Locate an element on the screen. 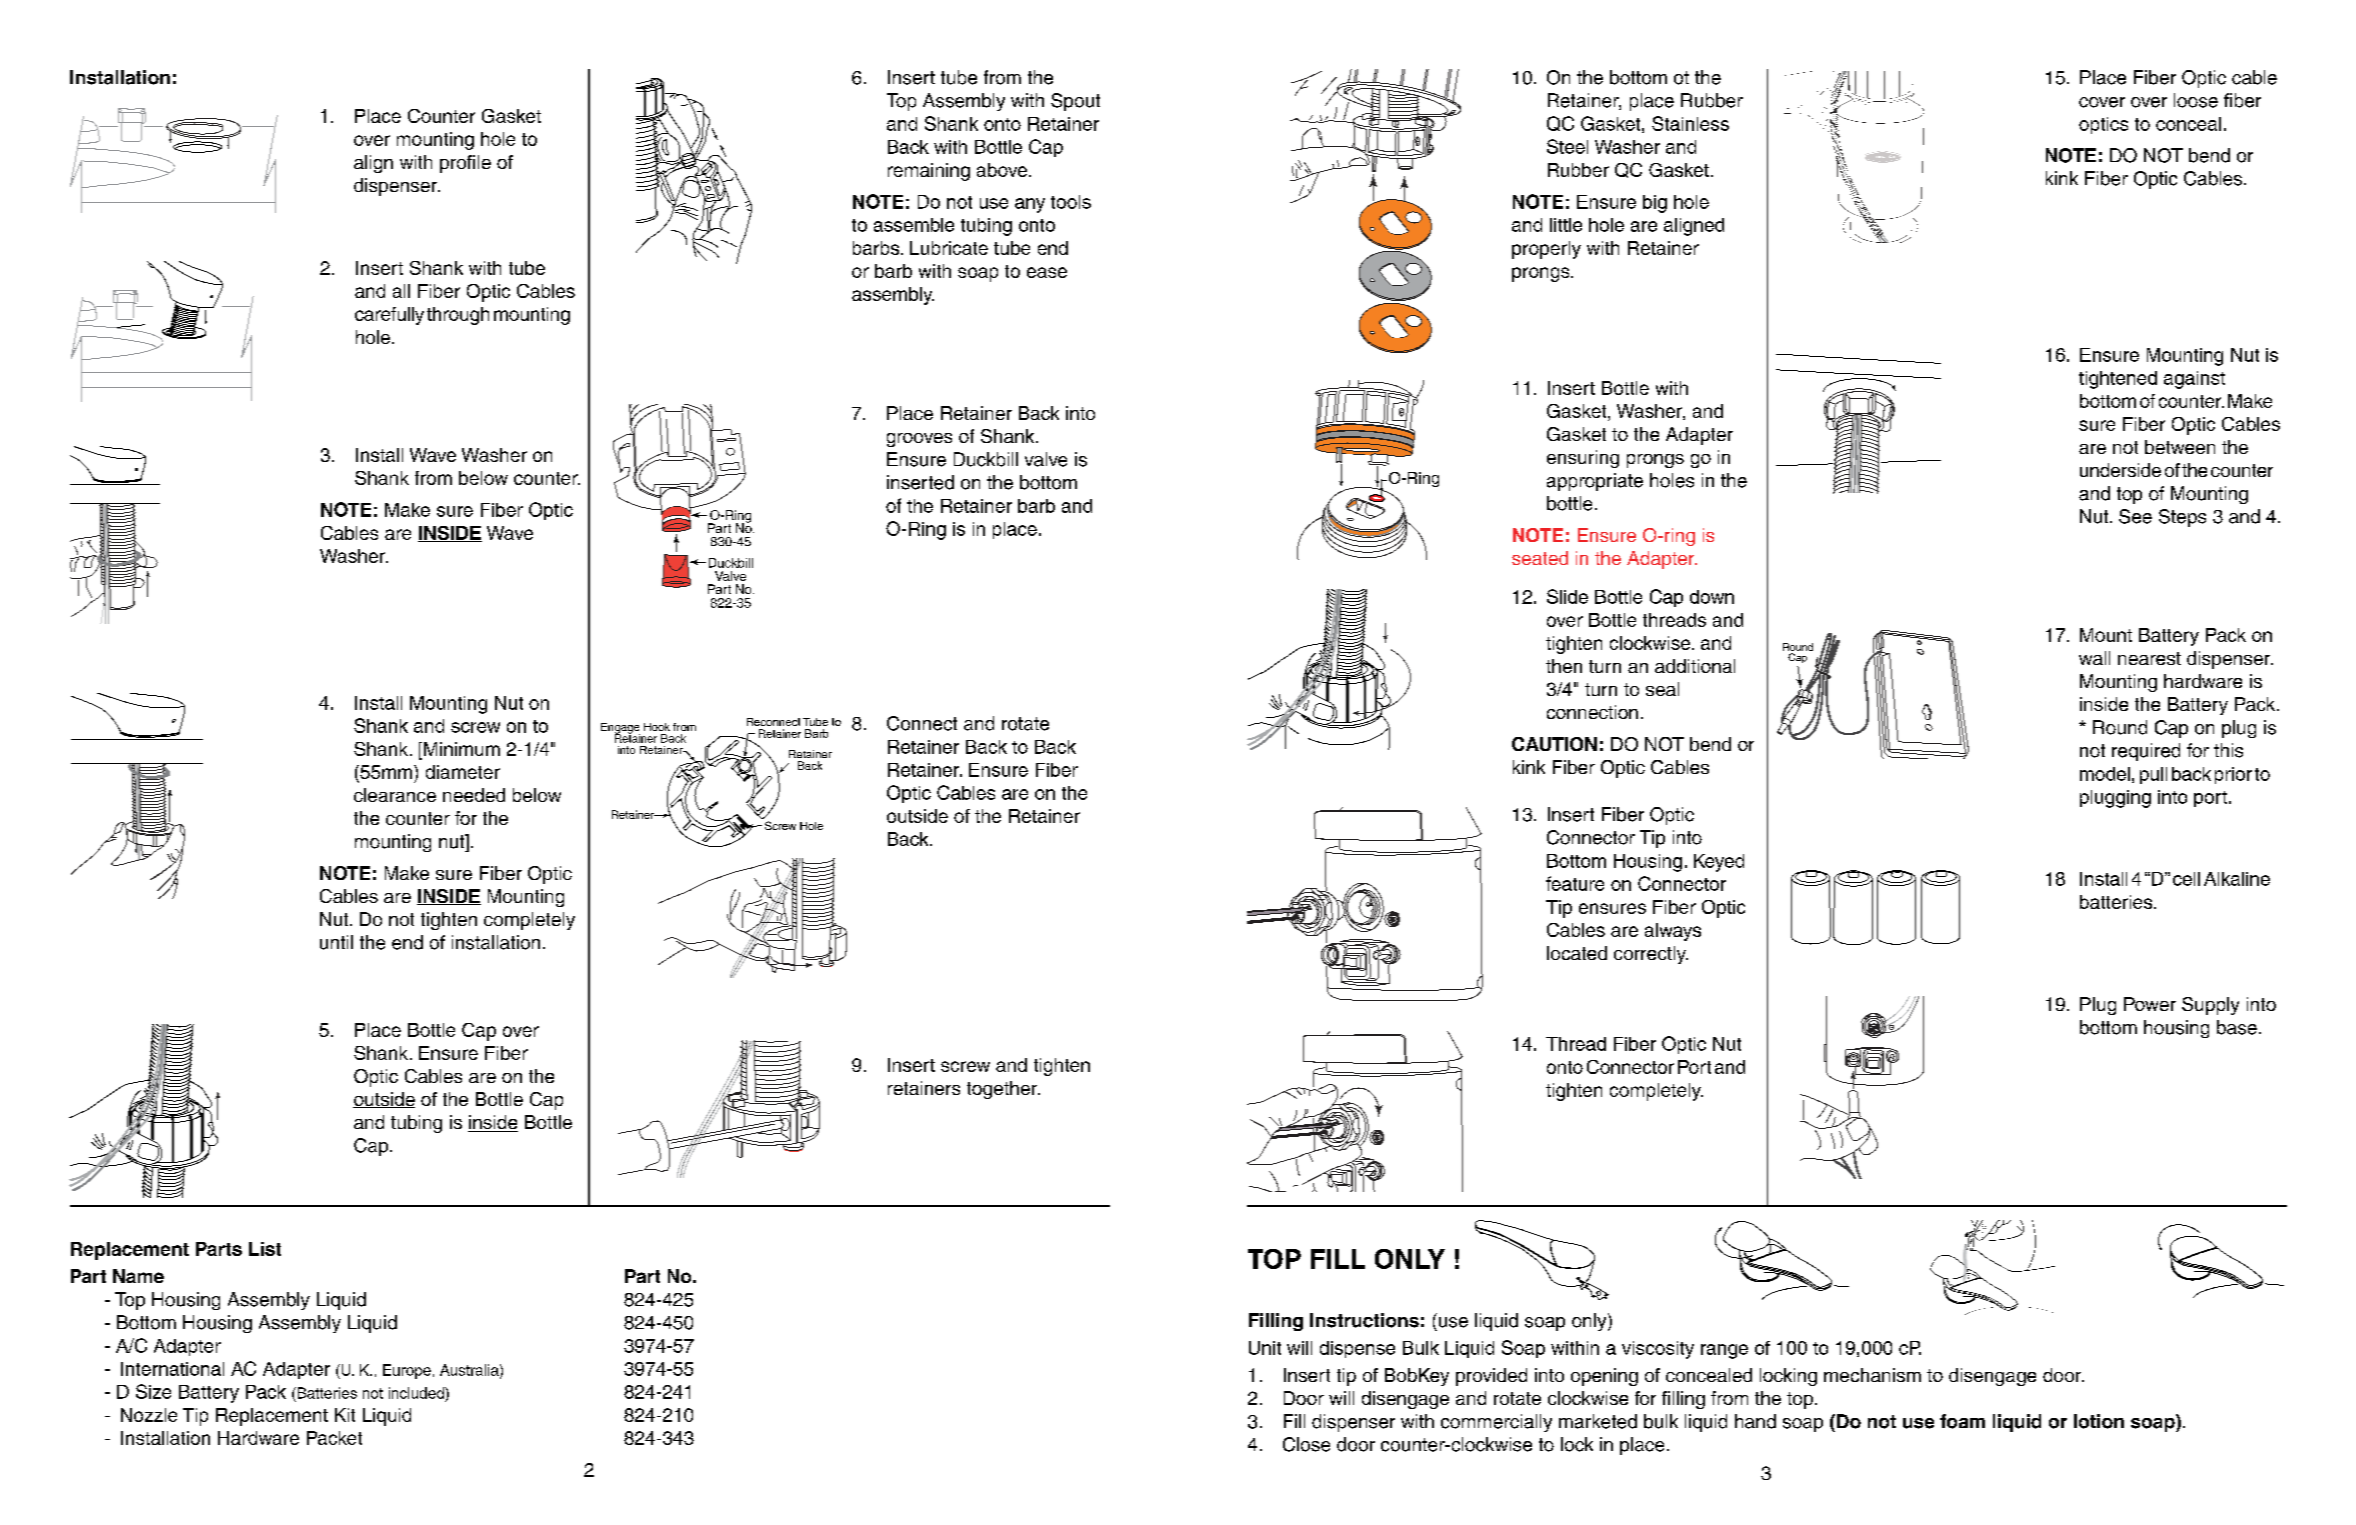  clearance is located at coordinates (395, 795).
